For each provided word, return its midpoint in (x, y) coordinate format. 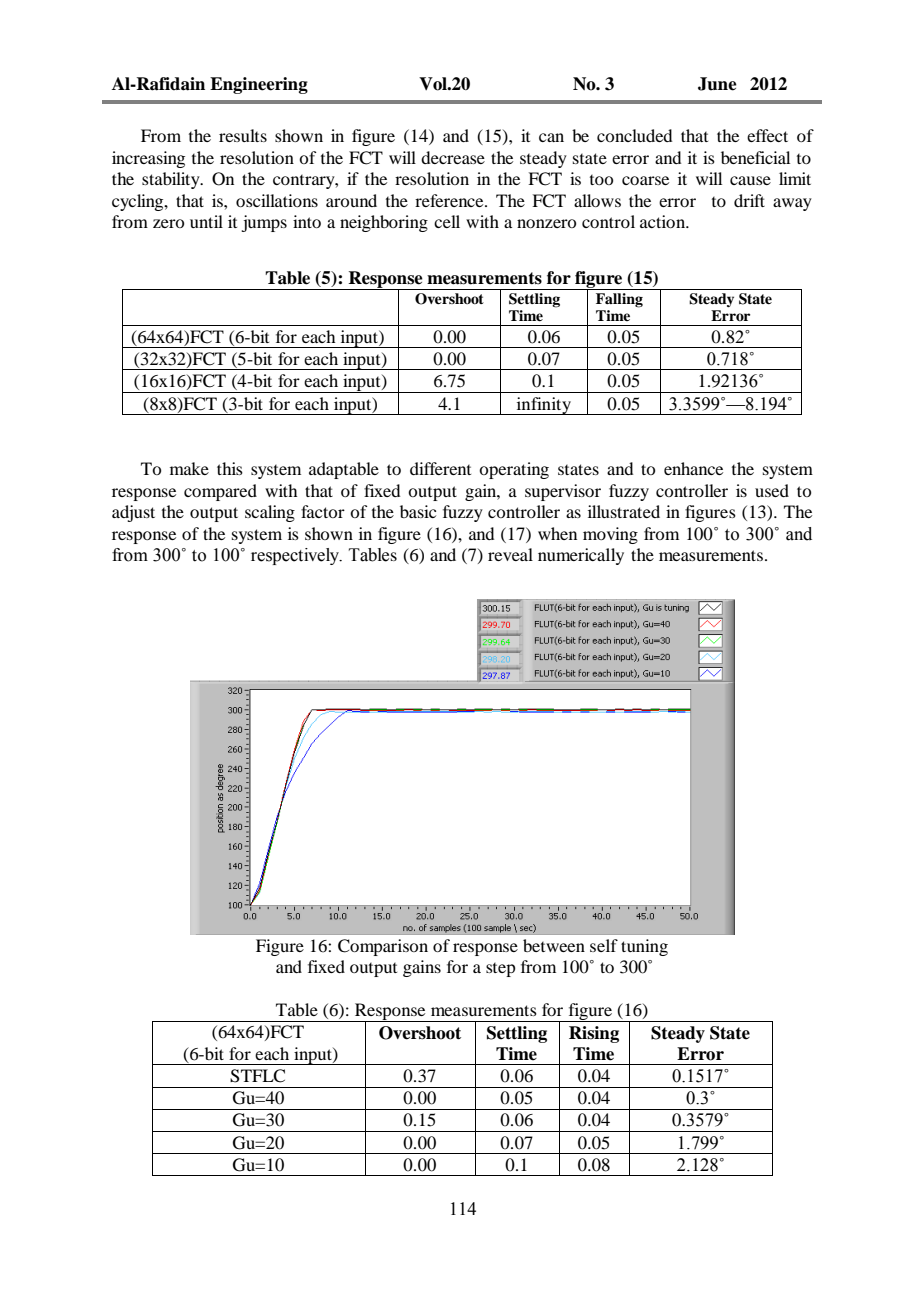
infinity (543, 406)
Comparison (383, 947)
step (500, 970)
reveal (510, 554)
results (243, 135)
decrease (453, 157)
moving (610, 535)
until (206, 221)
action (664, 221)
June (717, 84)
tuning (644, 947)
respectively (296, 556)
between (554, 945)
